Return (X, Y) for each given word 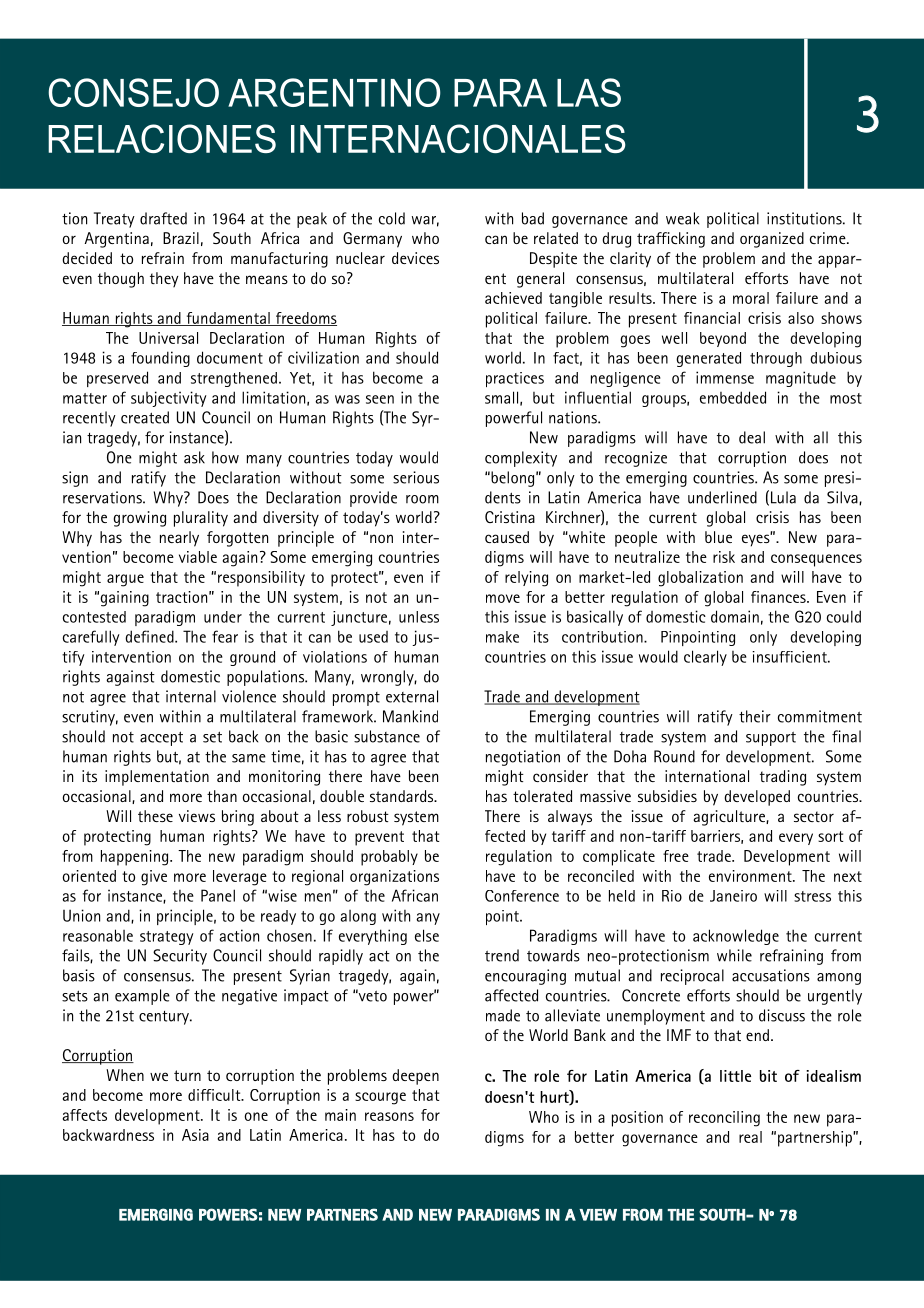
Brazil (181, 238)
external (412, 696)
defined (150, 636)
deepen (415, 1077)
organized (772, 240)
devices (415, 258)
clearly (705, 658)
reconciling (724, 1119)
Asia (195, 1135)
